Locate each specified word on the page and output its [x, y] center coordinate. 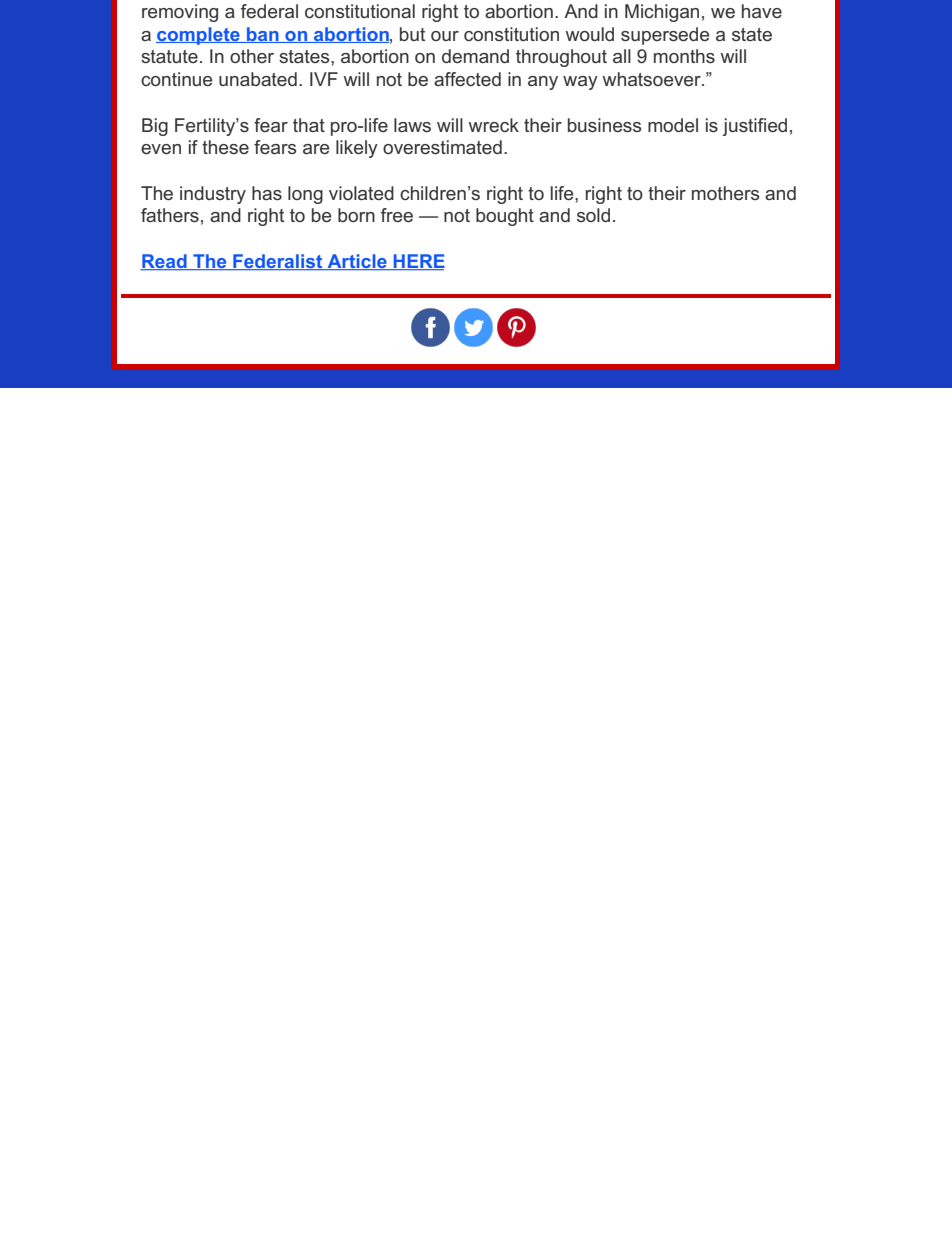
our [445, 36]
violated [361, 193]
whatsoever [653, 79]
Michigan [662, 13]
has [267, 193]
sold [593, 215]
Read [164, 262]
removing [180, 13]
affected [467, 79]
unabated [258, 79]
